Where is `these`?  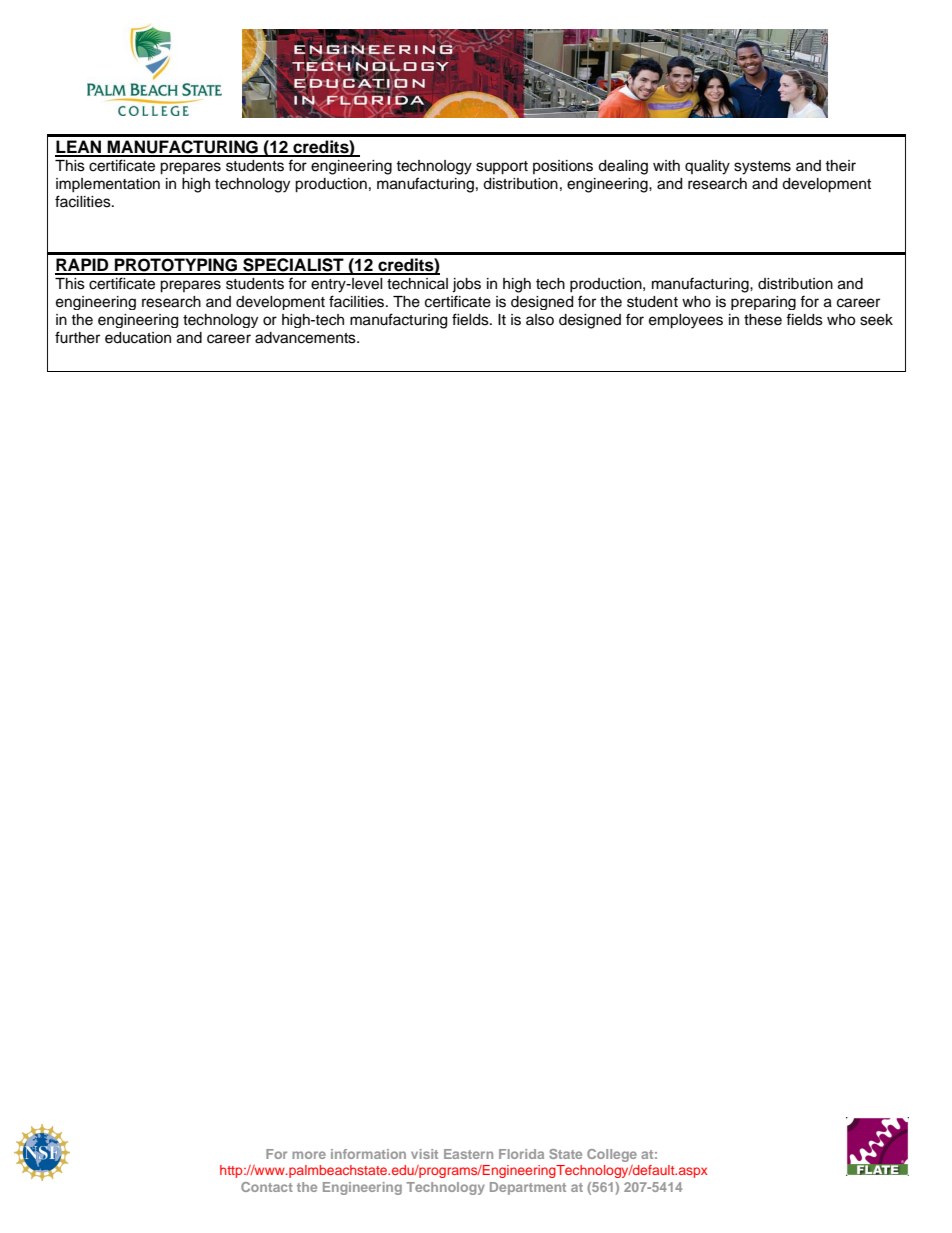 these is located at coordinates (763, 320).
